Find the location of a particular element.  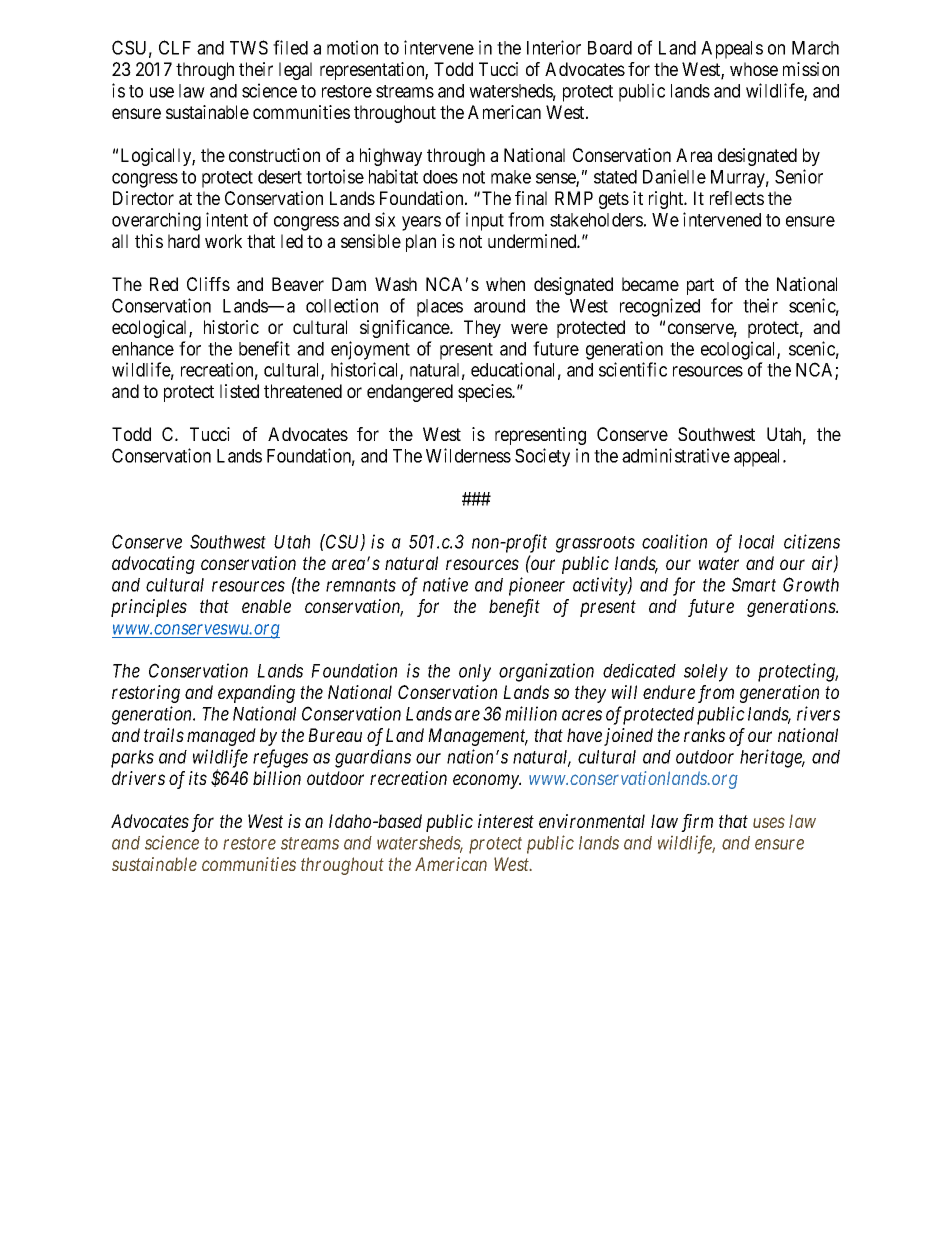

whose is located at coordinates (754, 69).
